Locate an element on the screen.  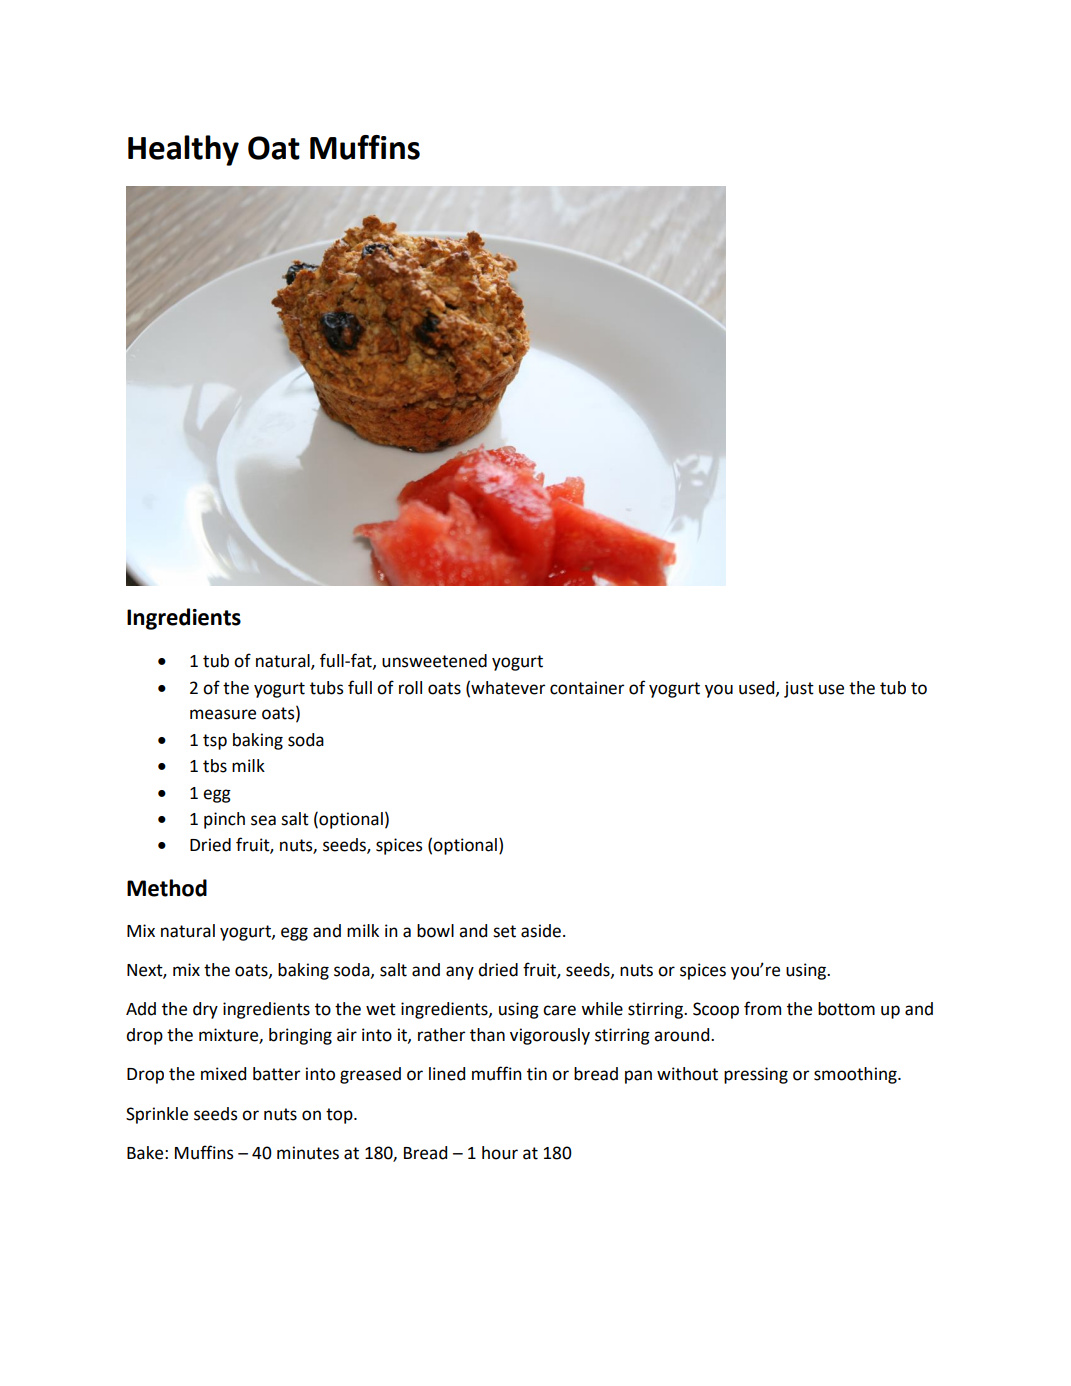
measure is located at coordinates (223, 714).
